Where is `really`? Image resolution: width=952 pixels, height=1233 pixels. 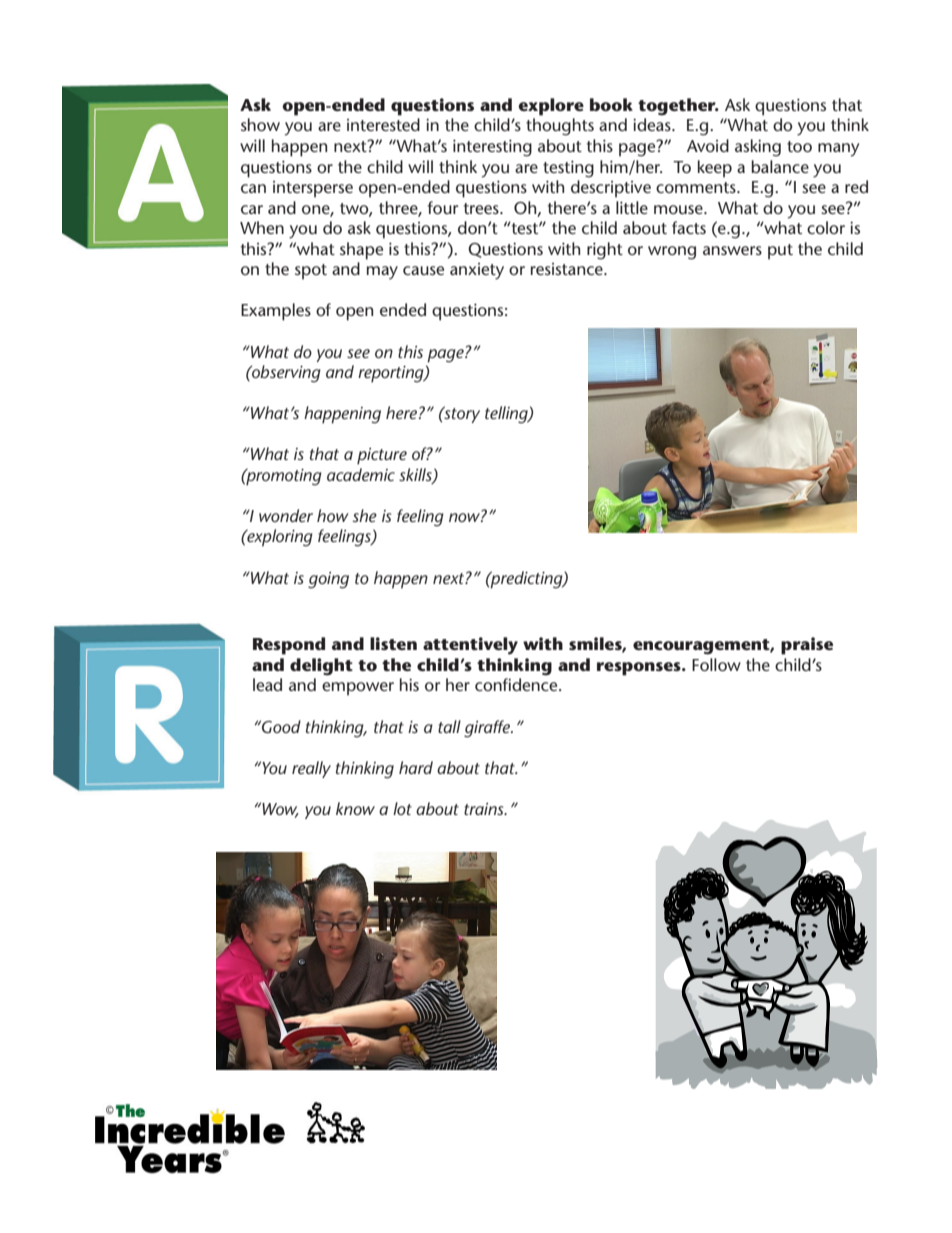 really is located at coordinates (311, 769).
